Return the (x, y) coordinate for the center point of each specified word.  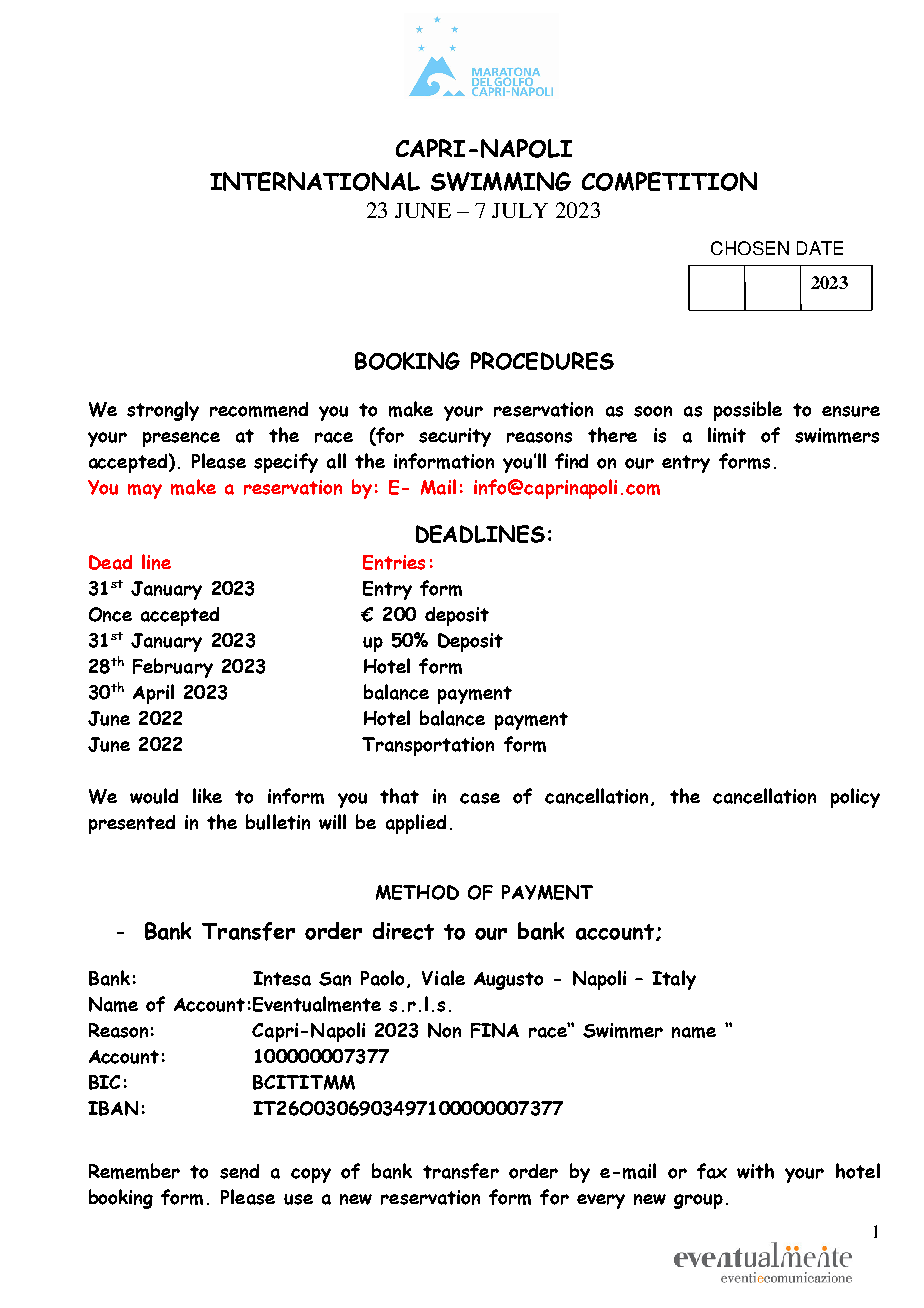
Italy (674, 980)
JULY (520, 210)
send (239, 1171)
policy (855, 798)
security (455, 437)
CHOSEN (750, 248)
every (601, 1201)
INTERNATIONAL (315, 181)
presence (181, 439)
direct (403, 931)
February (173, 668)
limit (727, 435)
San (335, 979)
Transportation (428, 746)
